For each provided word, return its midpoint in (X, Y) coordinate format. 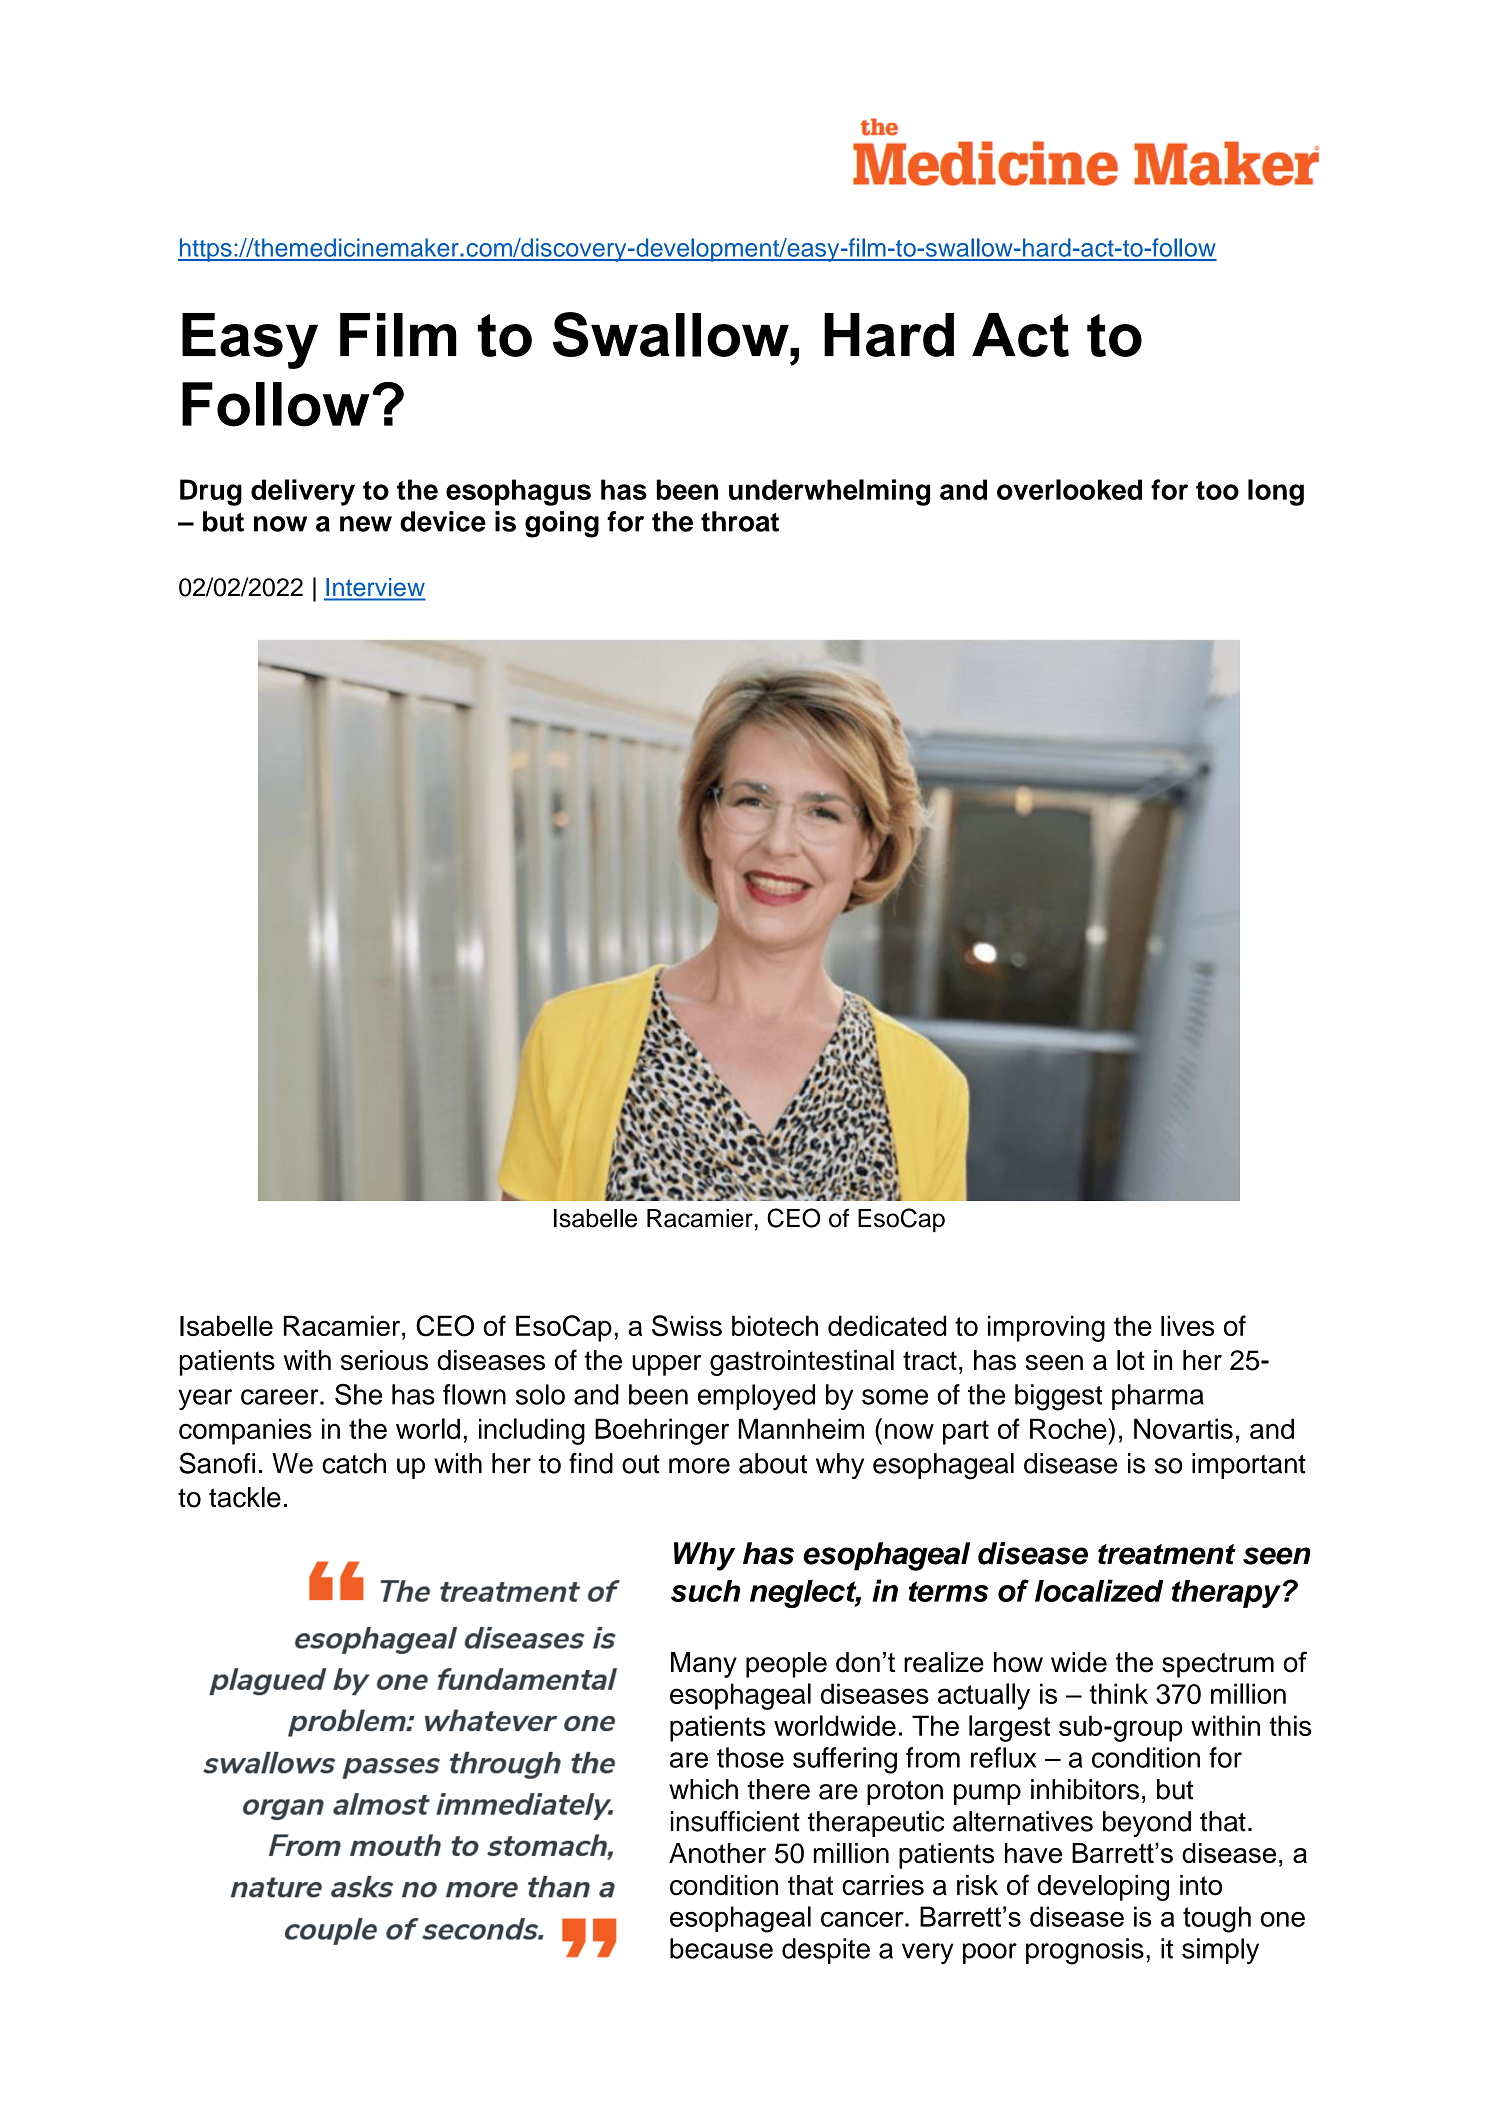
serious (384, 1360)
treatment (1167, 1554)
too (1217, 490)
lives (1187, 1325)
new (366, 524)
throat (740, 521)
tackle (245, 1497)
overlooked (1069, 489)
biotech (775, 1325)
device (443, 521)
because (721, 1948)
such (705, 1591)
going (562, 524)
